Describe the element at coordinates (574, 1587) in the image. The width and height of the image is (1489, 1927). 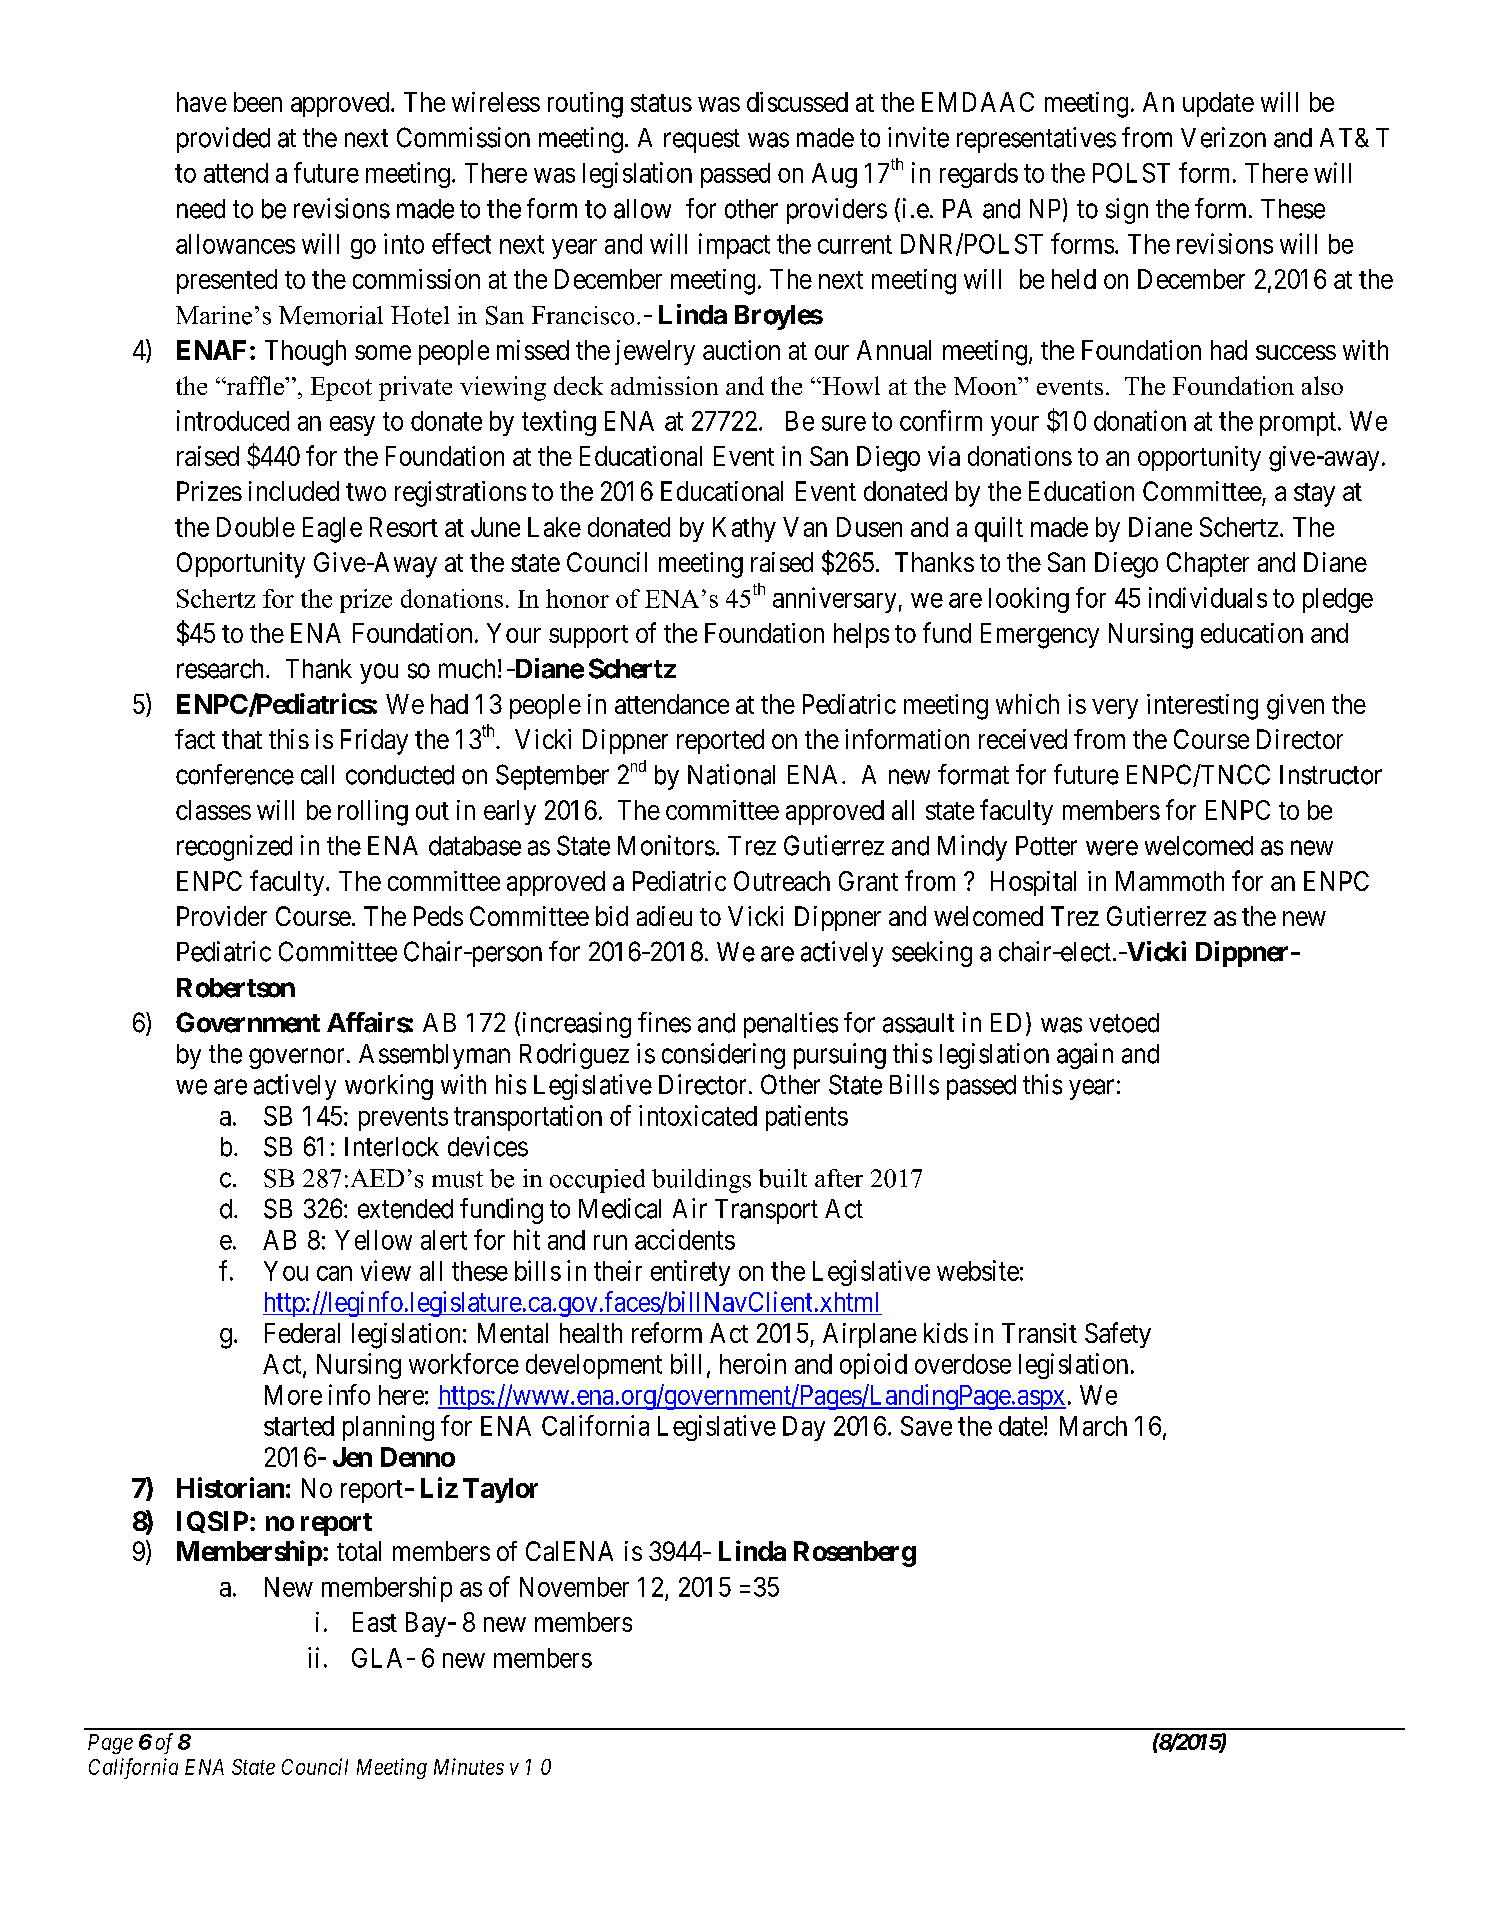
I see `November` at that location.
